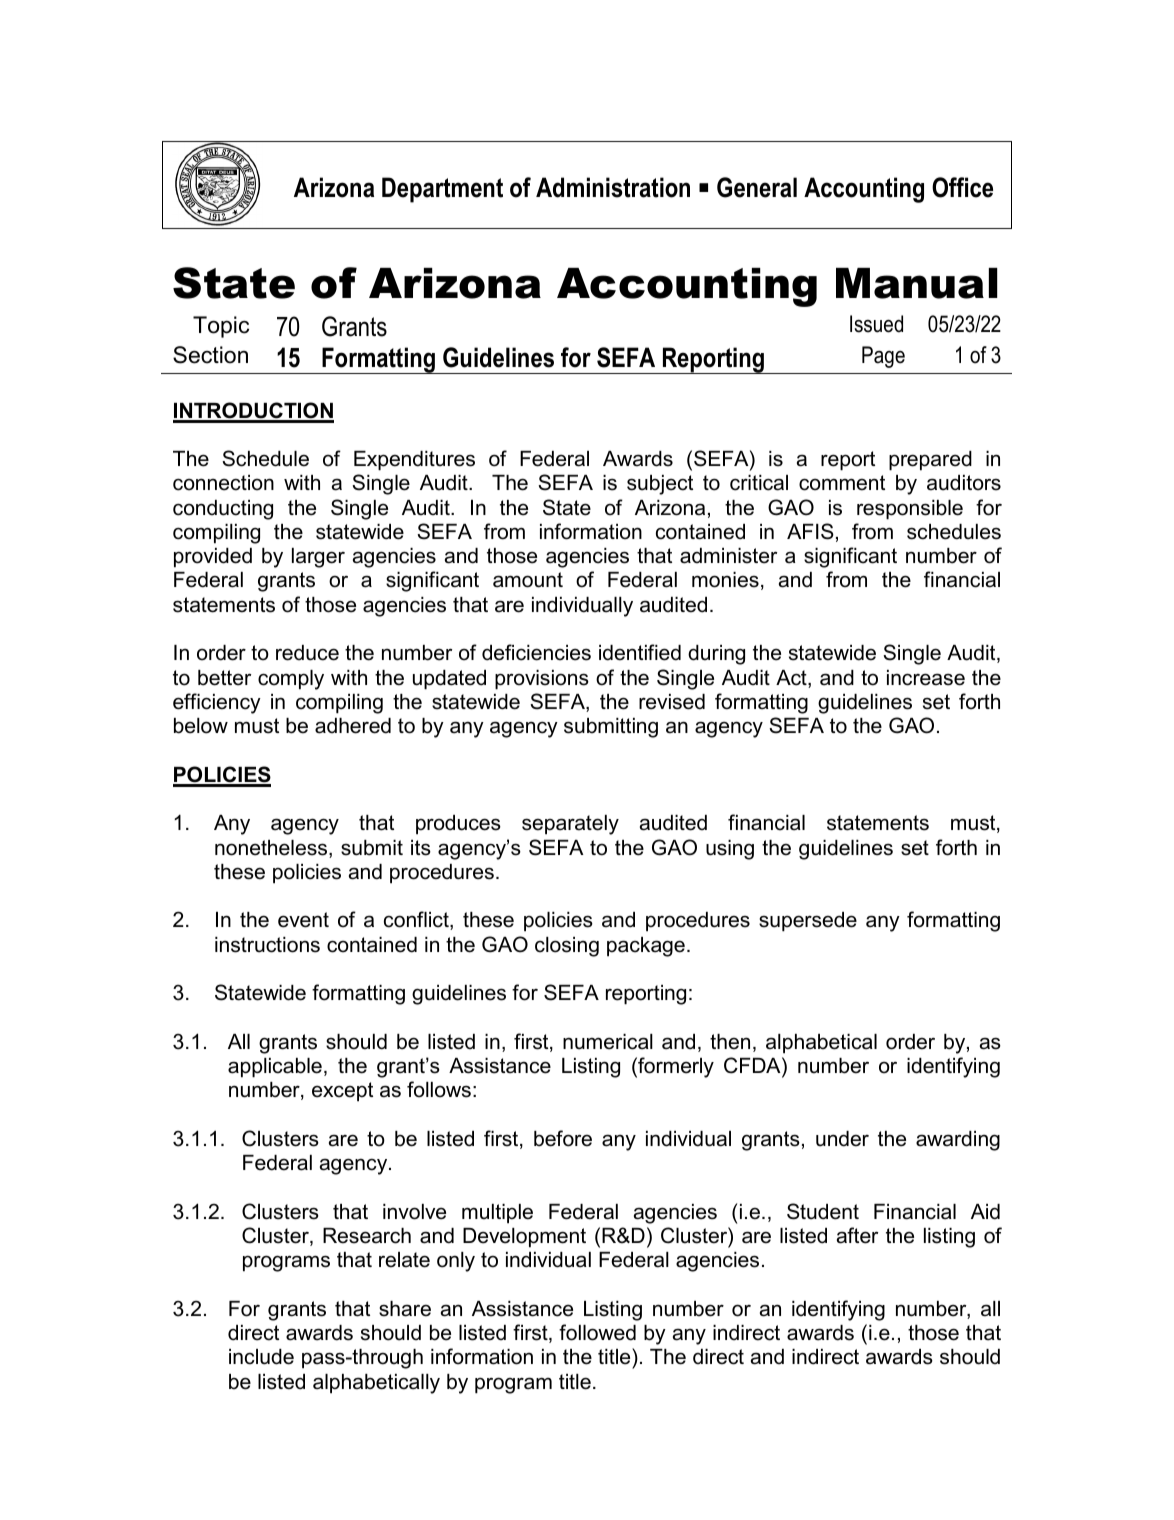  I want to click on adhered, so click(353, 726).
